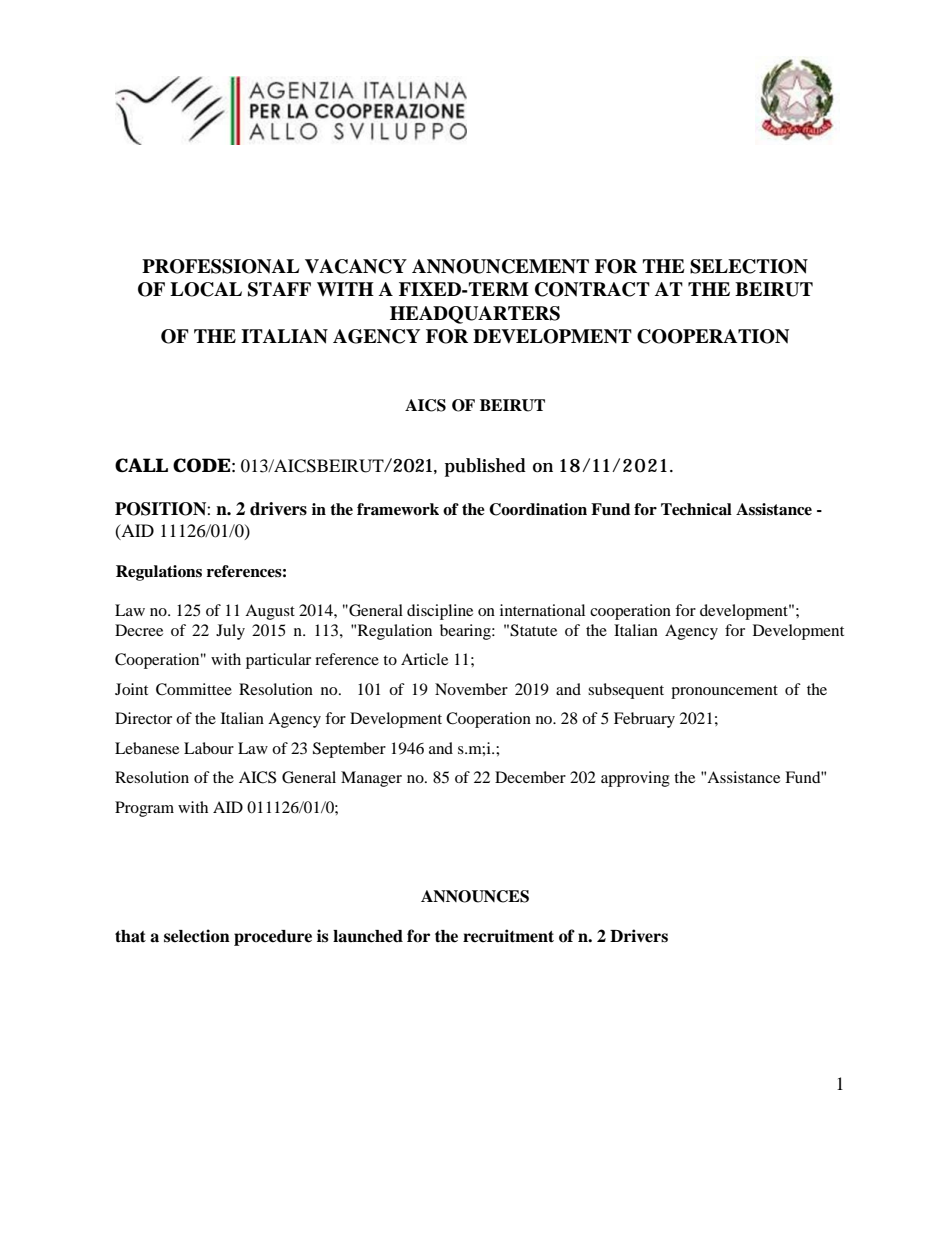 The image size is (952, 1233). What do you see at coordinates (130, 936) in the screenshot?
I see `that` at bounding box center [130, 936].
